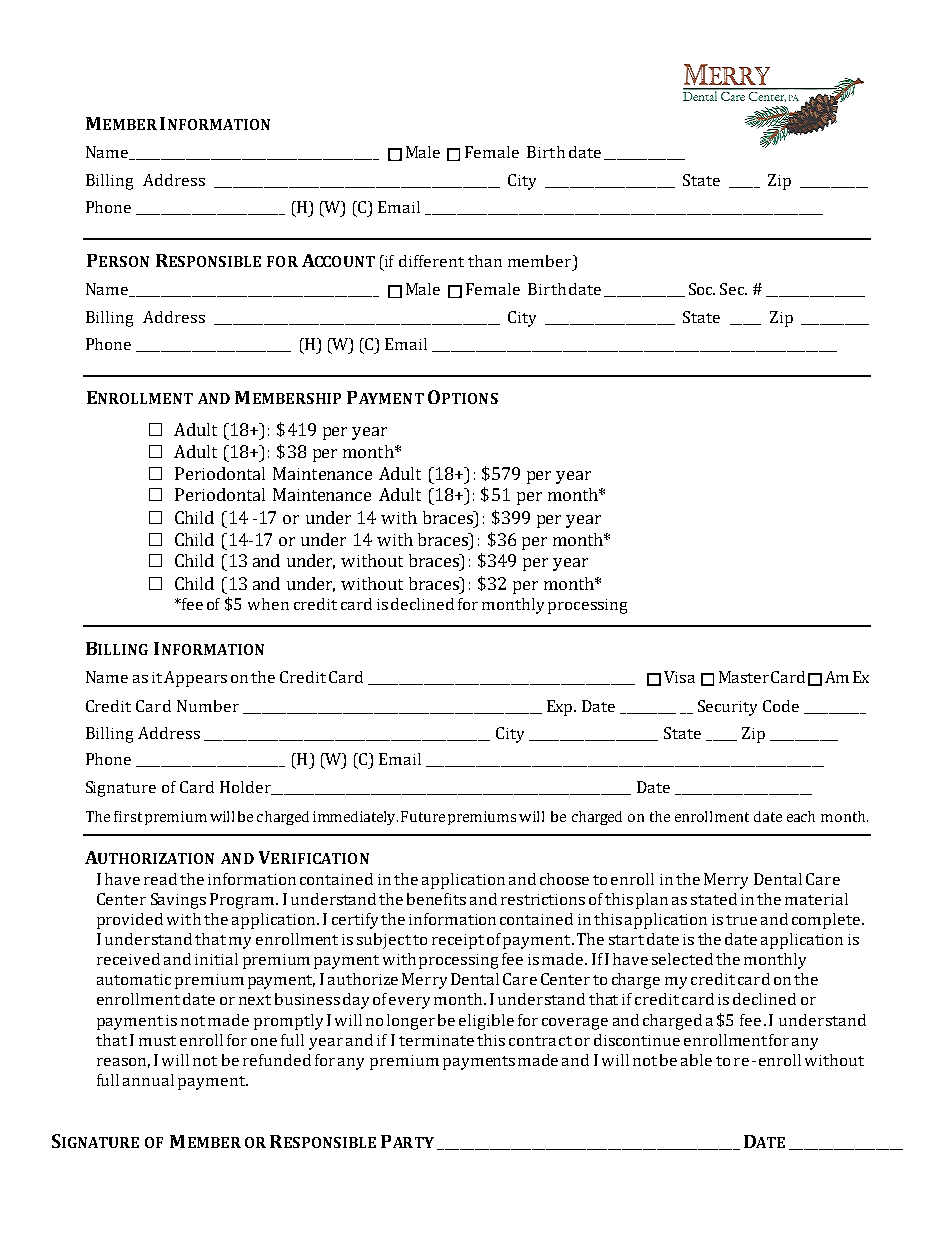  I want to click on terminate, so click(436, 1040).
